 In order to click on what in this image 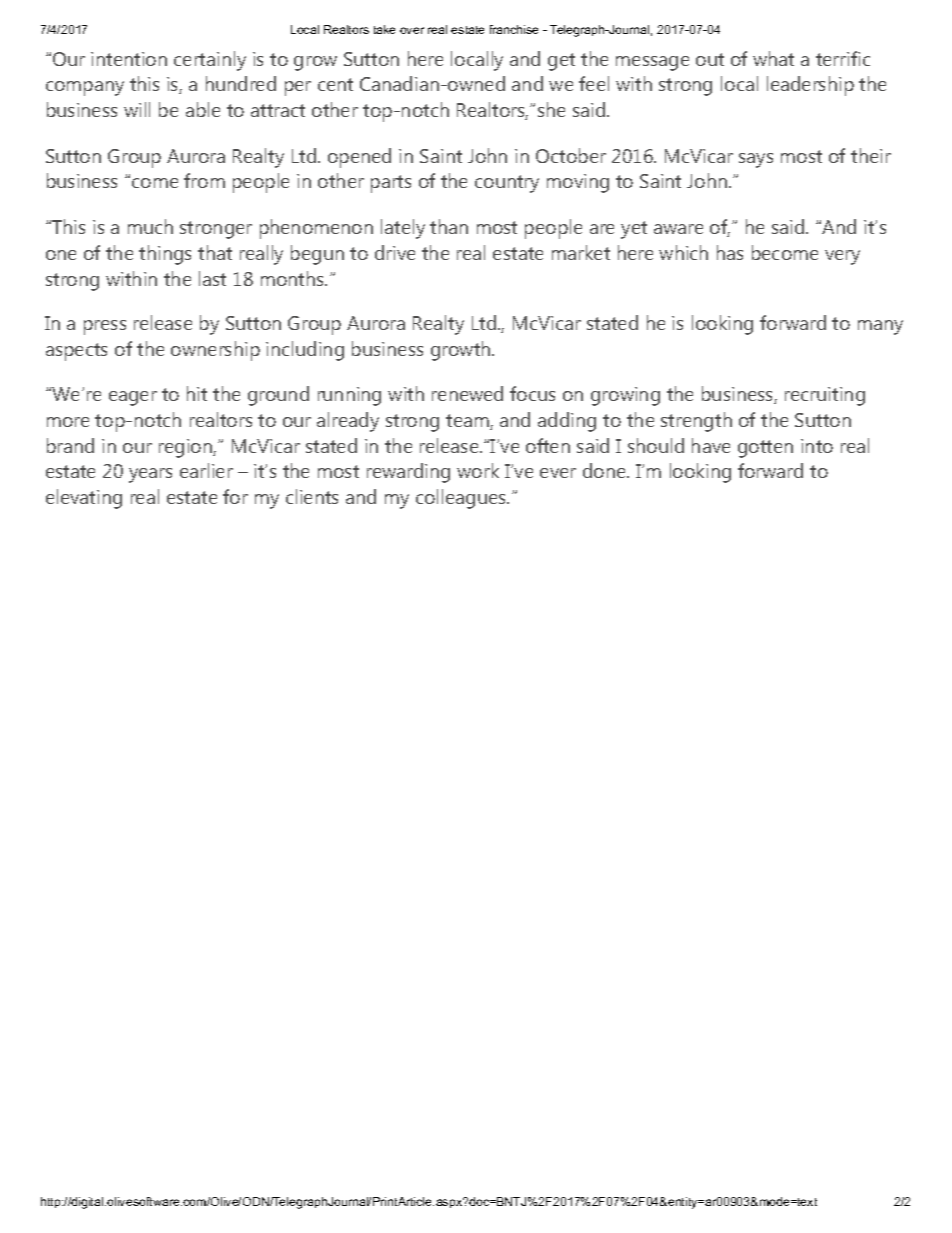, I will do `click(773, 58)`.
